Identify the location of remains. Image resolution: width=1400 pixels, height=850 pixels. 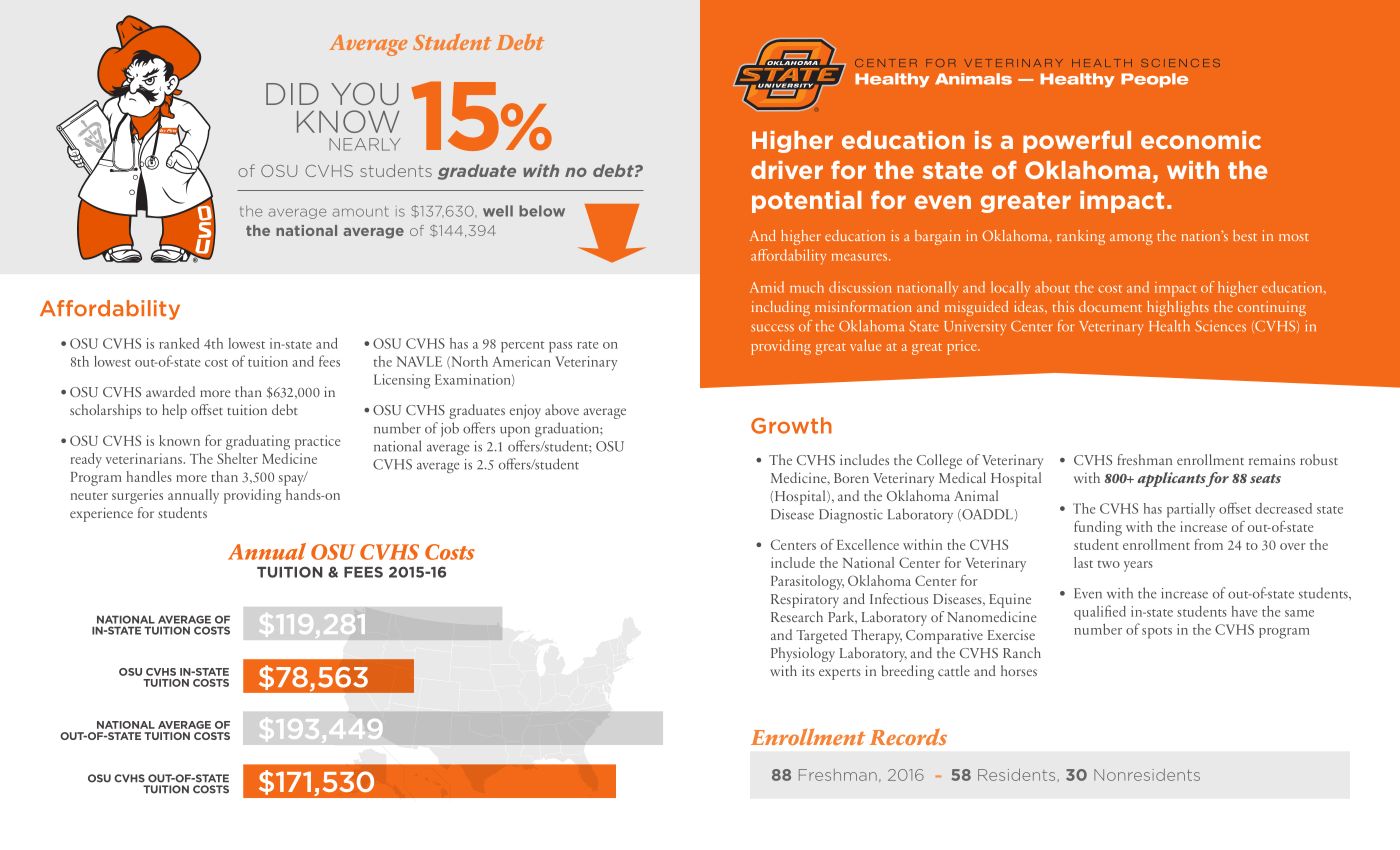
(1272, 459).
